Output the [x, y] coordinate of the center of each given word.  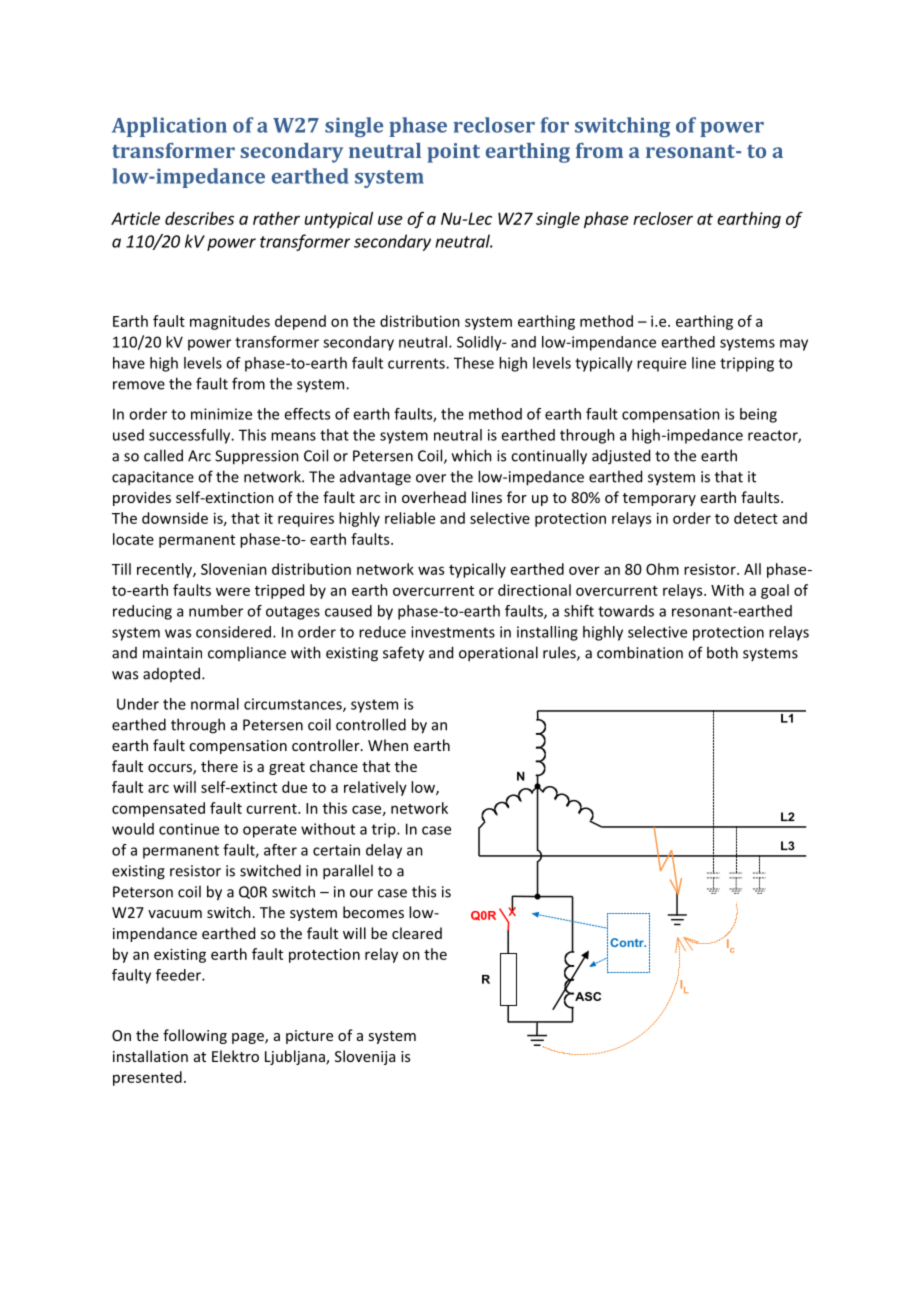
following [195, 1036]
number [216, 611]
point [453, 153]
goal [775, 591]
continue [189, 829]
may [794, 345]
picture [309, 1037]
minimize [221, 414]
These [474, 363]
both [722, 652]
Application [169, 127]
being [758, 415]
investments [453, 632]
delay [384, 851]
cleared [417, 933]
